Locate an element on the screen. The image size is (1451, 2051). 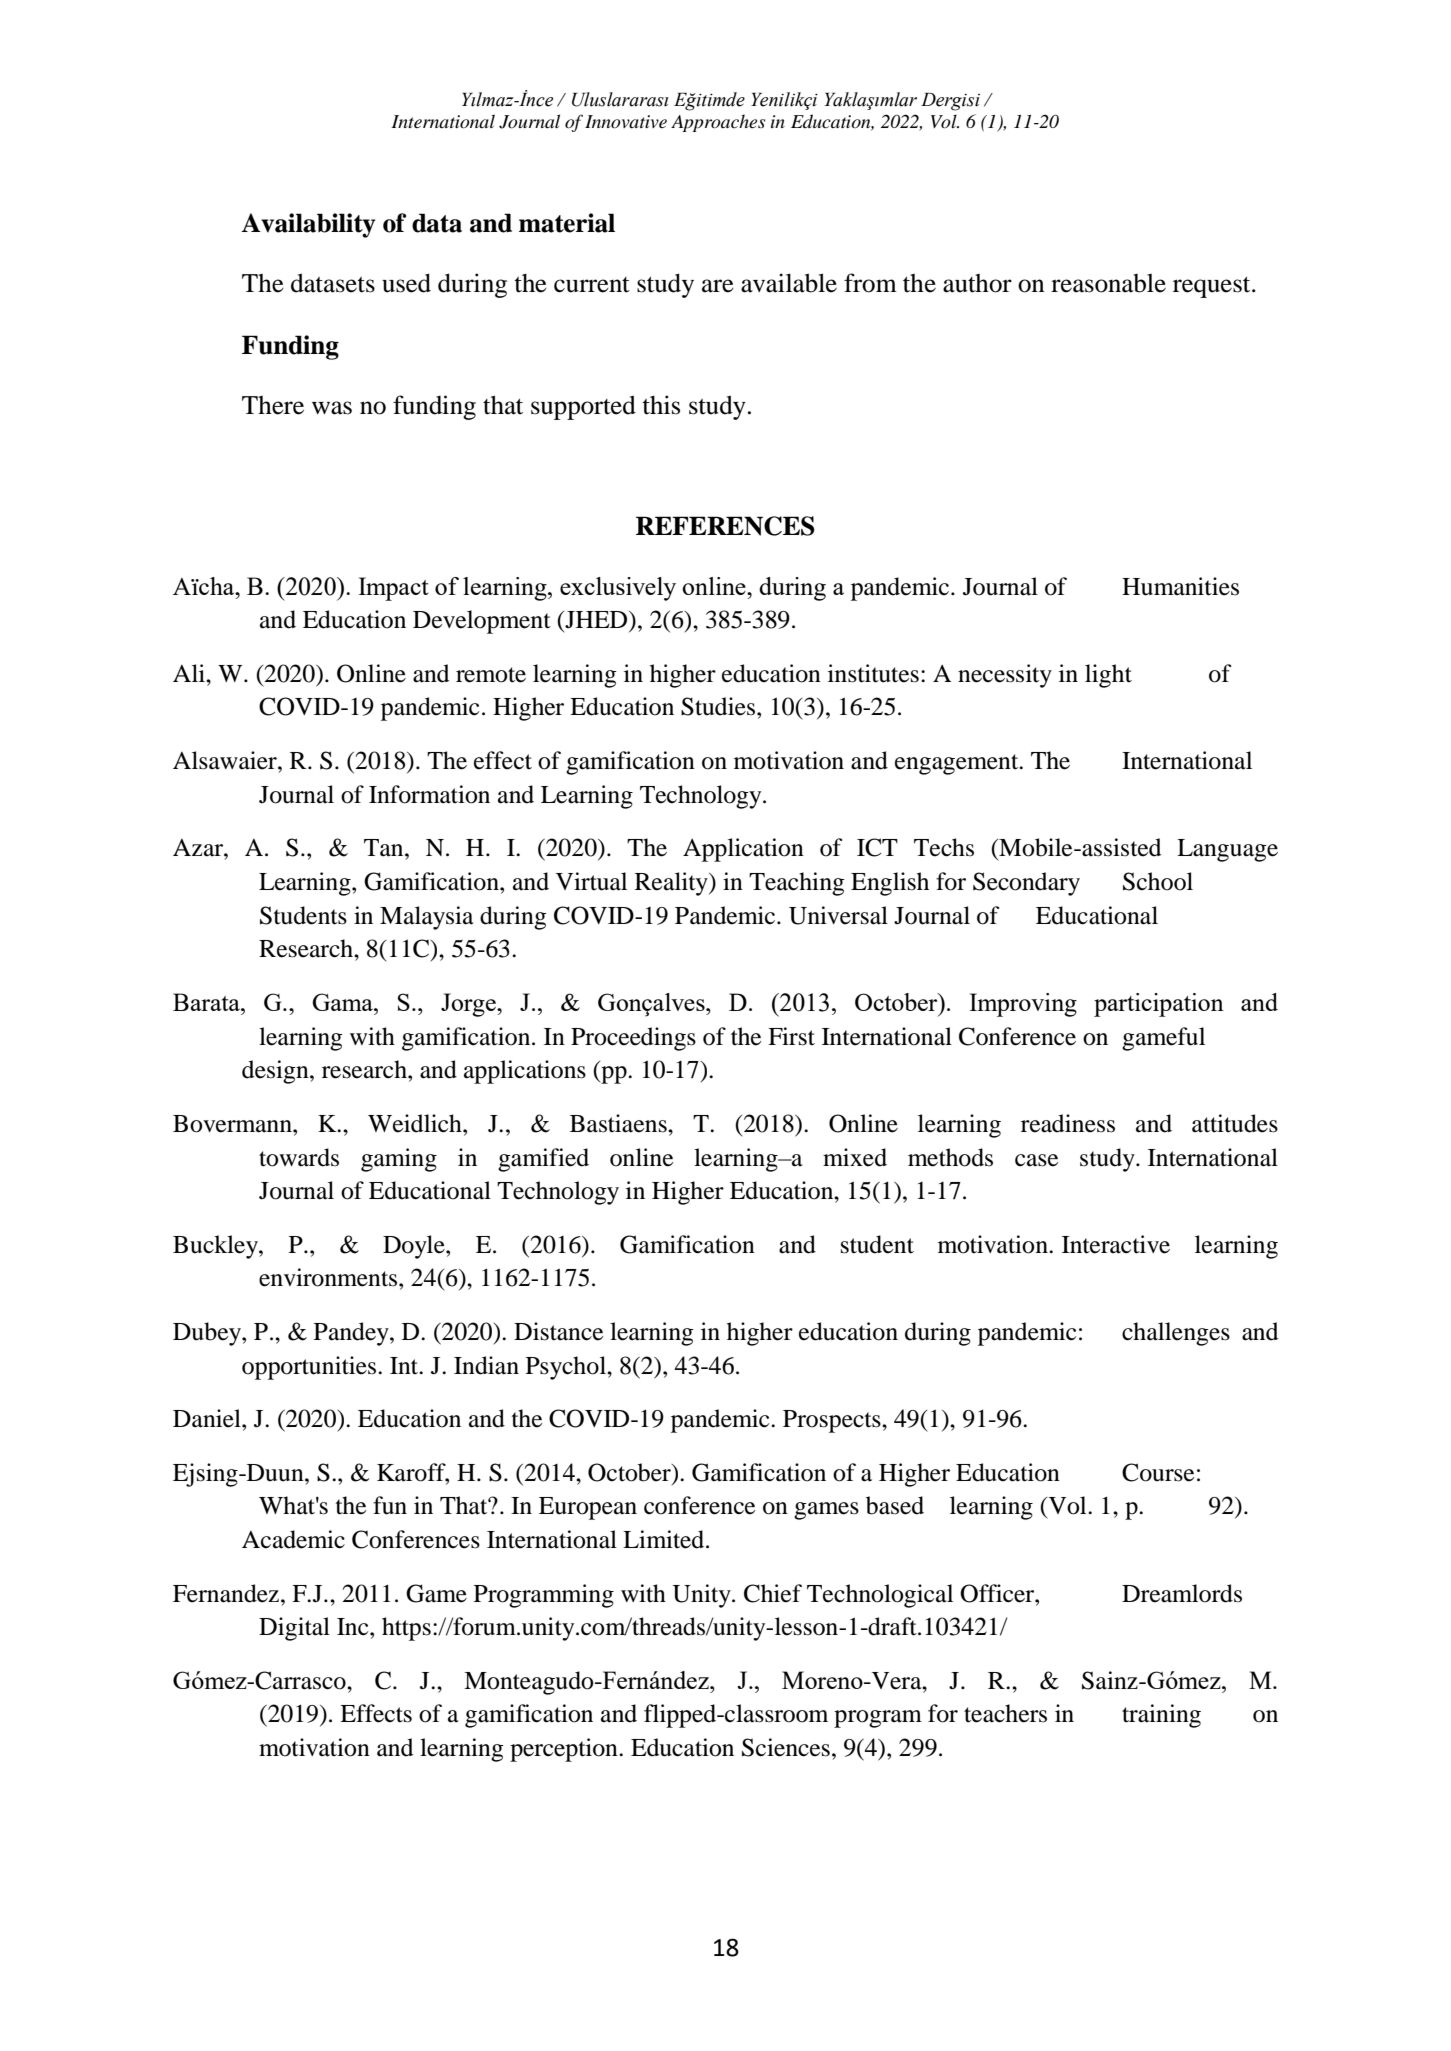
Inc is located at coordinates (354, 1627).
